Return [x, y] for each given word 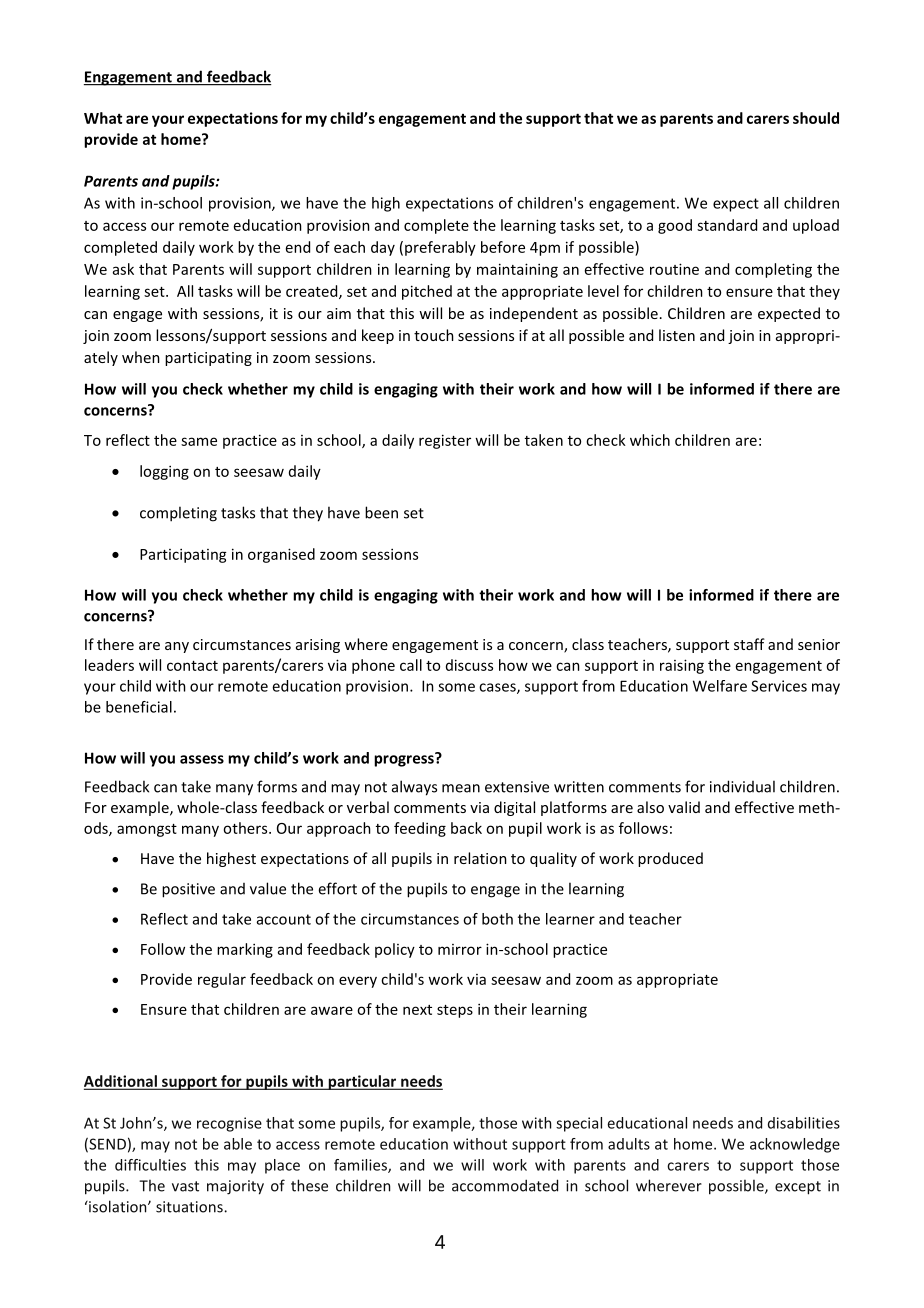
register [445, 441]
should [816, 118]
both [497, 919]
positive [188, 890]
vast [185, 1186]
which [650, 440]
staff [749, 644]
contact [192, 666]
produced [670, 859]
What [103, 118]
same [199, 441]
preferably [440, 248]
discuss [469, 665]
